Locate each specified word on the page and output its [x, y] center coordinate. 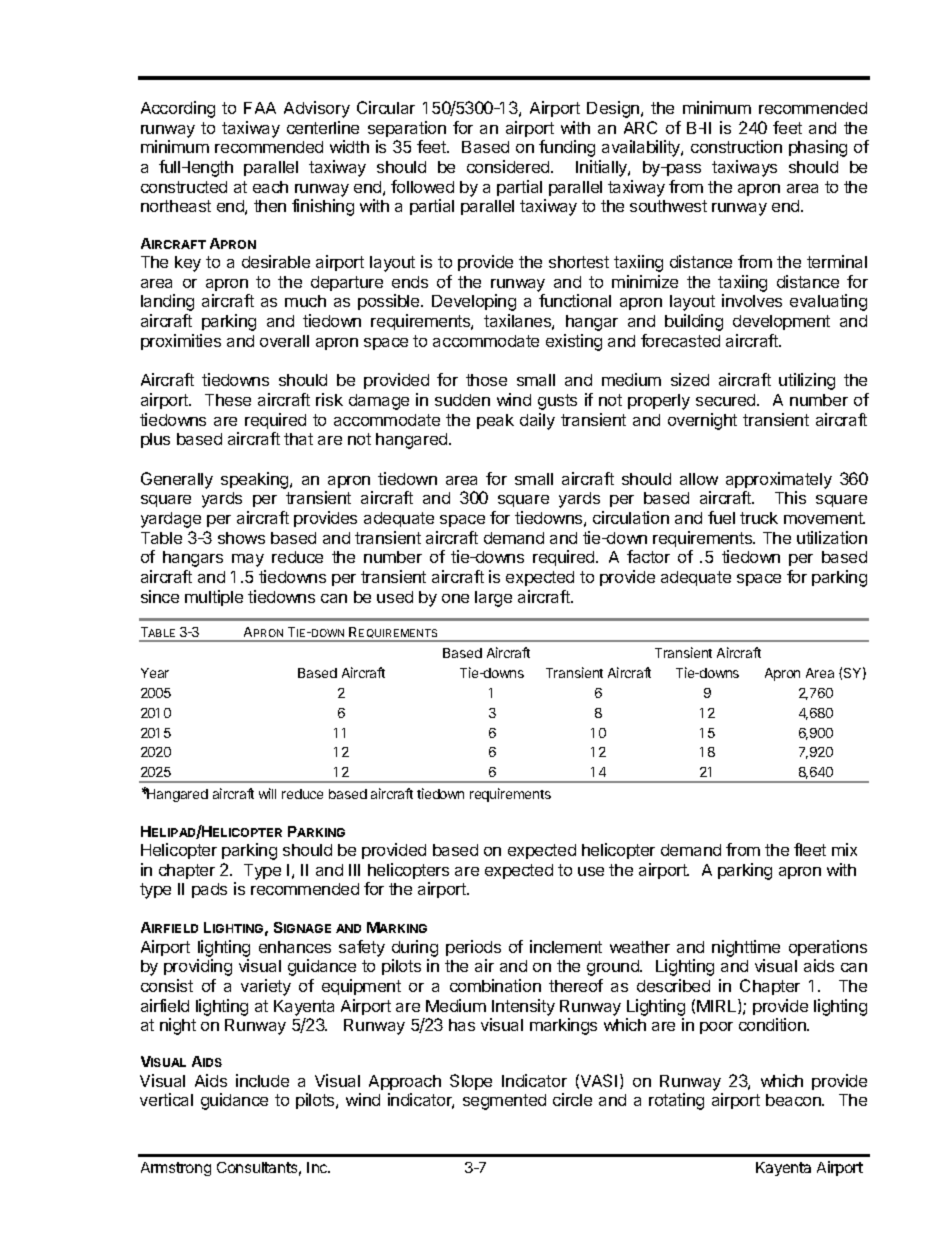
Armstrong [176, 1169]
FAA [260, 108]
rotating [676, 1101]
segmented [504, 1102]
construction [736, 146]
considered [509, 166]
